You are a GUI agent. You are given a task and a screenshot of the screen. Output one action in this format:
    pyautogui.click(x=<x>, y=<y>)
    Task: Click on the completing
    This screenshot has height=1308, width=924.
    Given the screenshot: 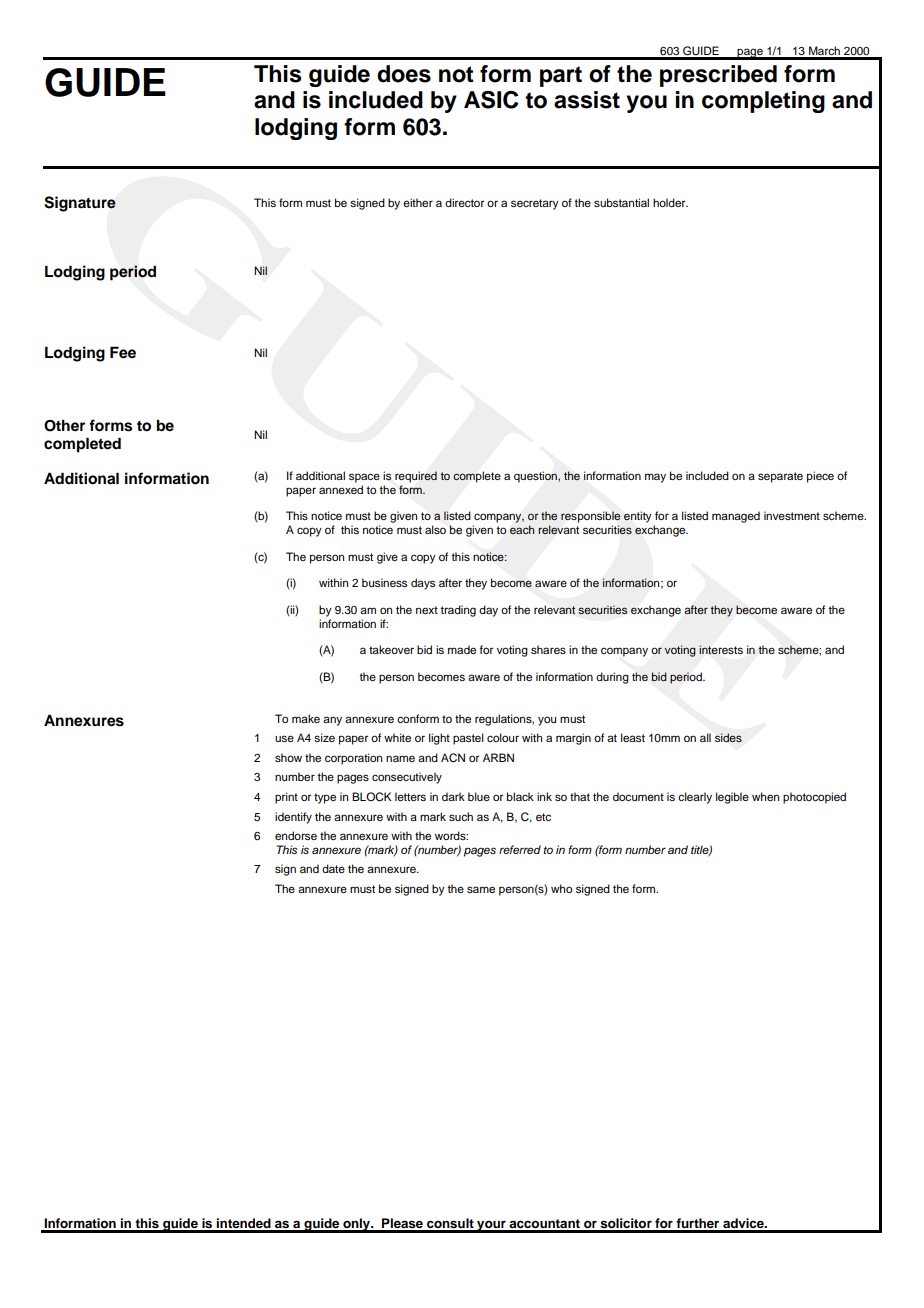 What is the action you would take?
    pyautogui.click(x=763, y=102)
